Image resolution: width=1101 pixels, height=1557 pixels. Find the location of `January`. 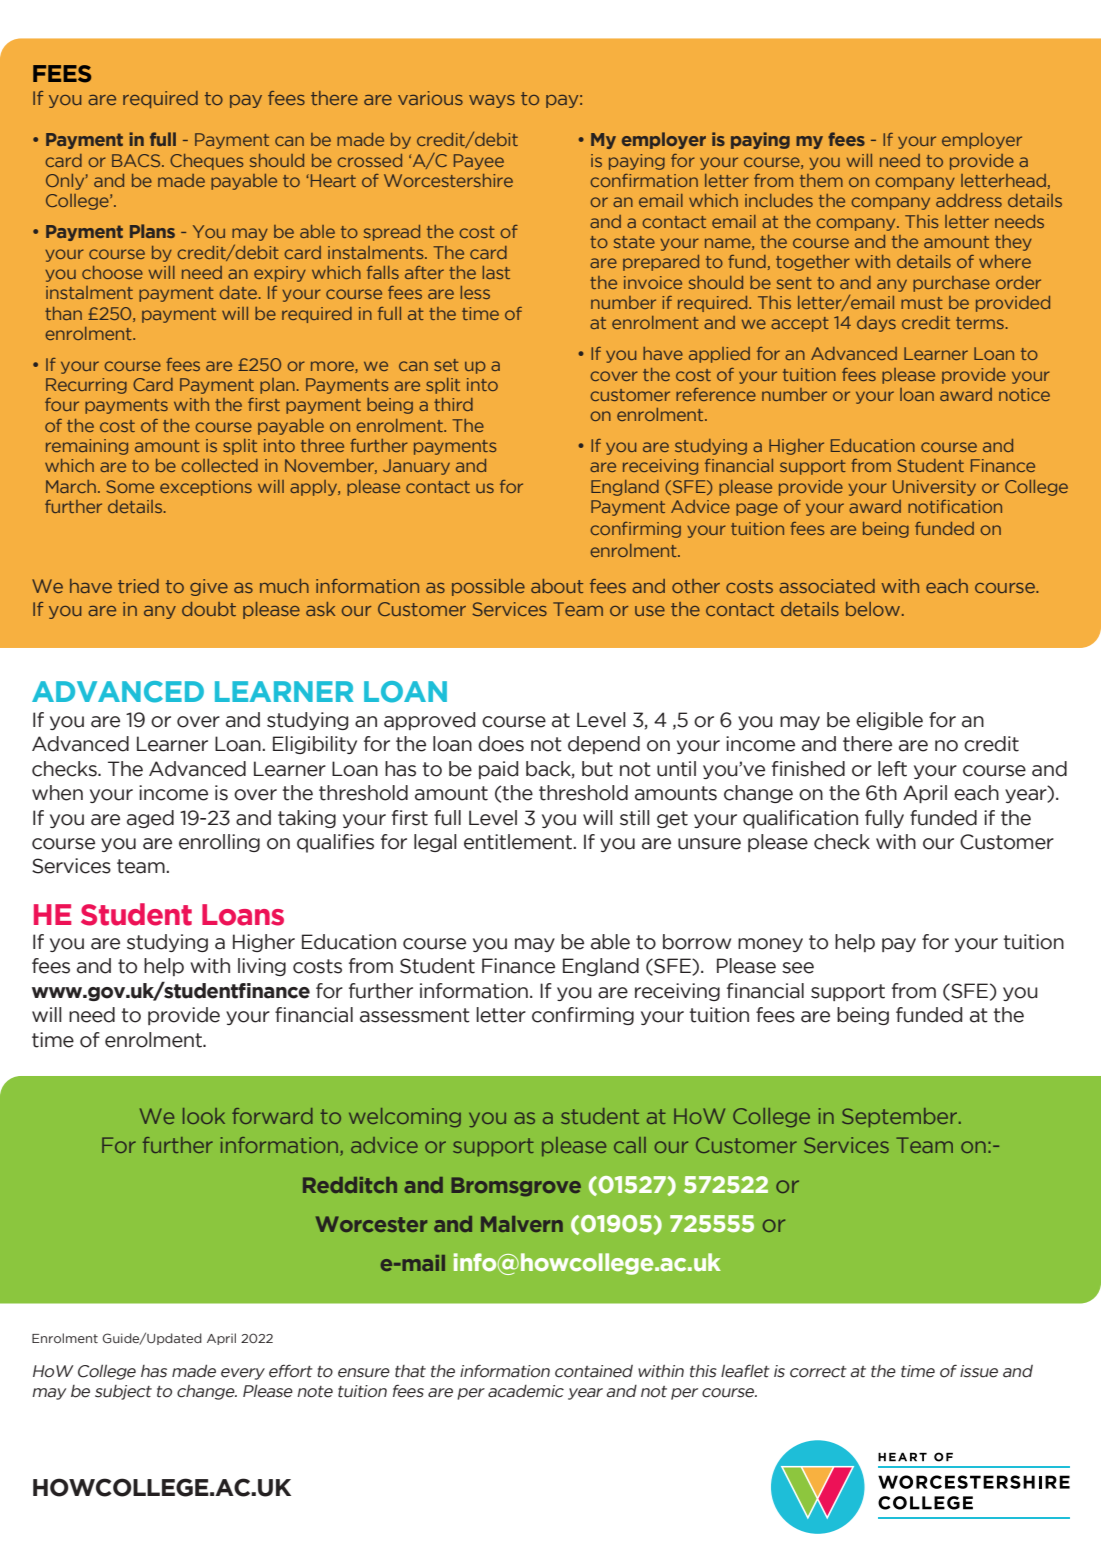

January is located at coordinates (416, 467).
